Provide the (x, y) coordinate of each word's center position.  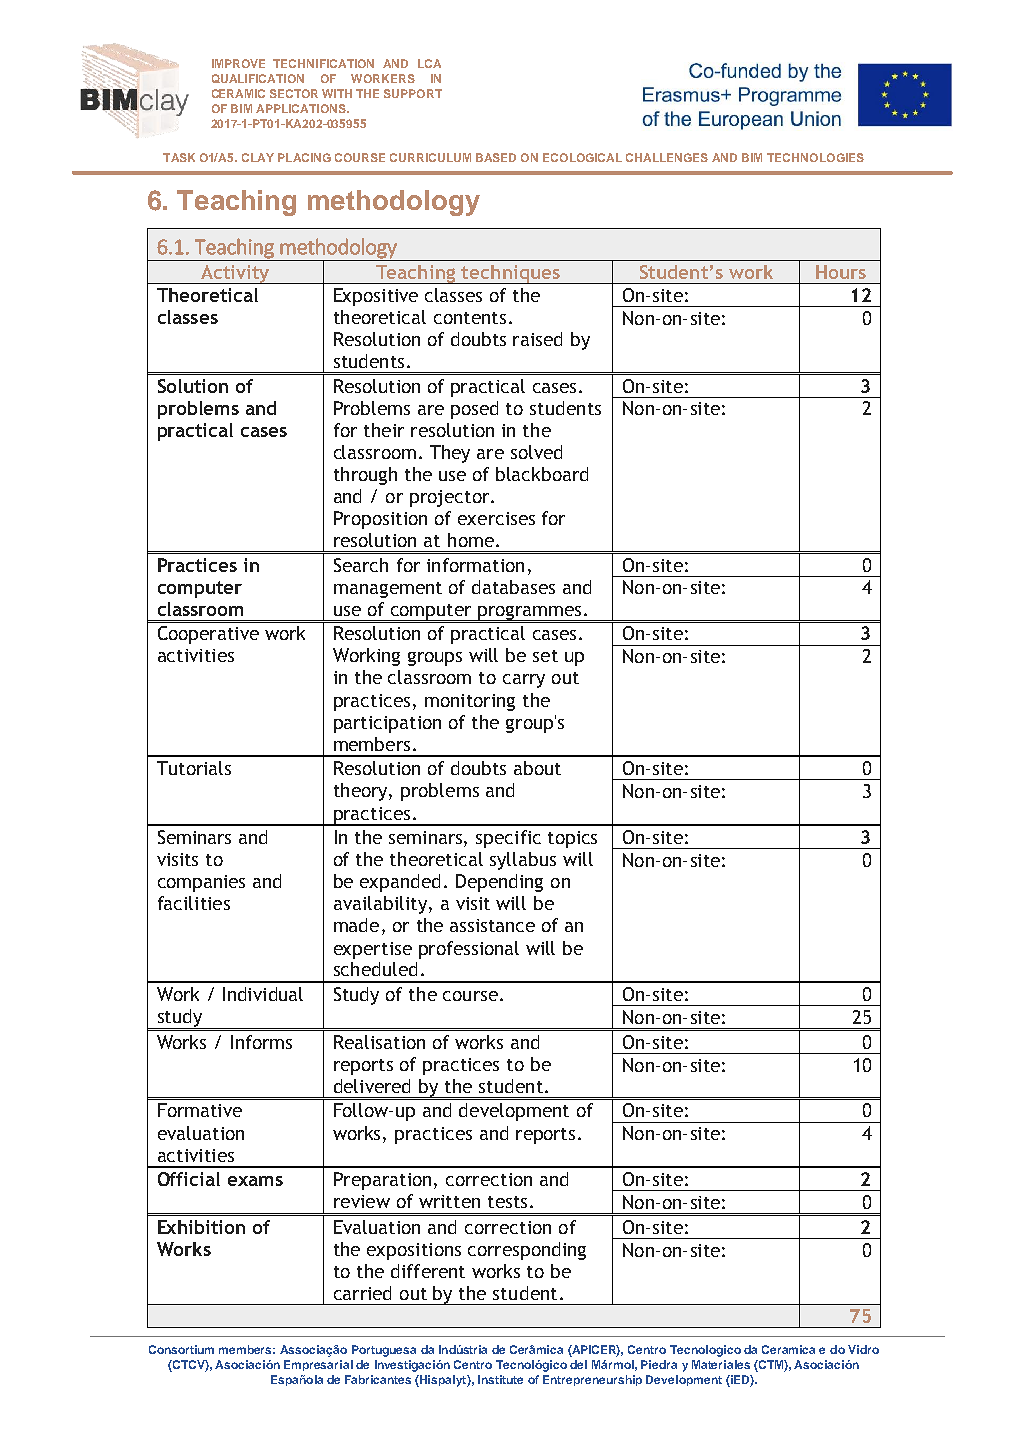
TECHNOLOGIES (815, 157)
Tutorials (194, 768)
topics (572, 839)
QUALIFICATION (258, 78)
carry (524, 681)
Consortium (181, 1349)
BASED (496, 157)
